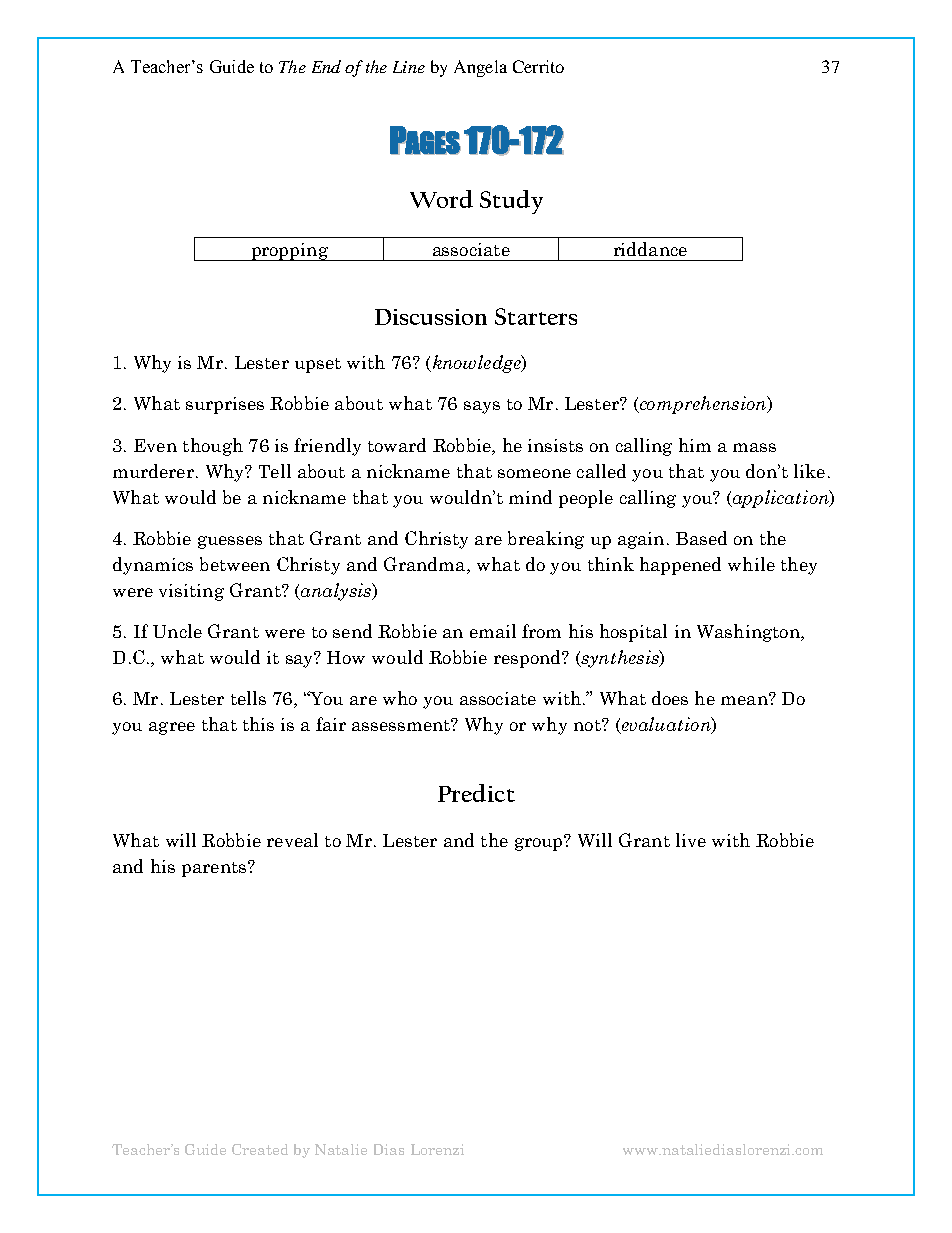 The height and width of the screenshot is (1233, 952). What do you see at coordinates (409, 67) in the screenshot?
I see `Line` at bounding box center [409, 67].
